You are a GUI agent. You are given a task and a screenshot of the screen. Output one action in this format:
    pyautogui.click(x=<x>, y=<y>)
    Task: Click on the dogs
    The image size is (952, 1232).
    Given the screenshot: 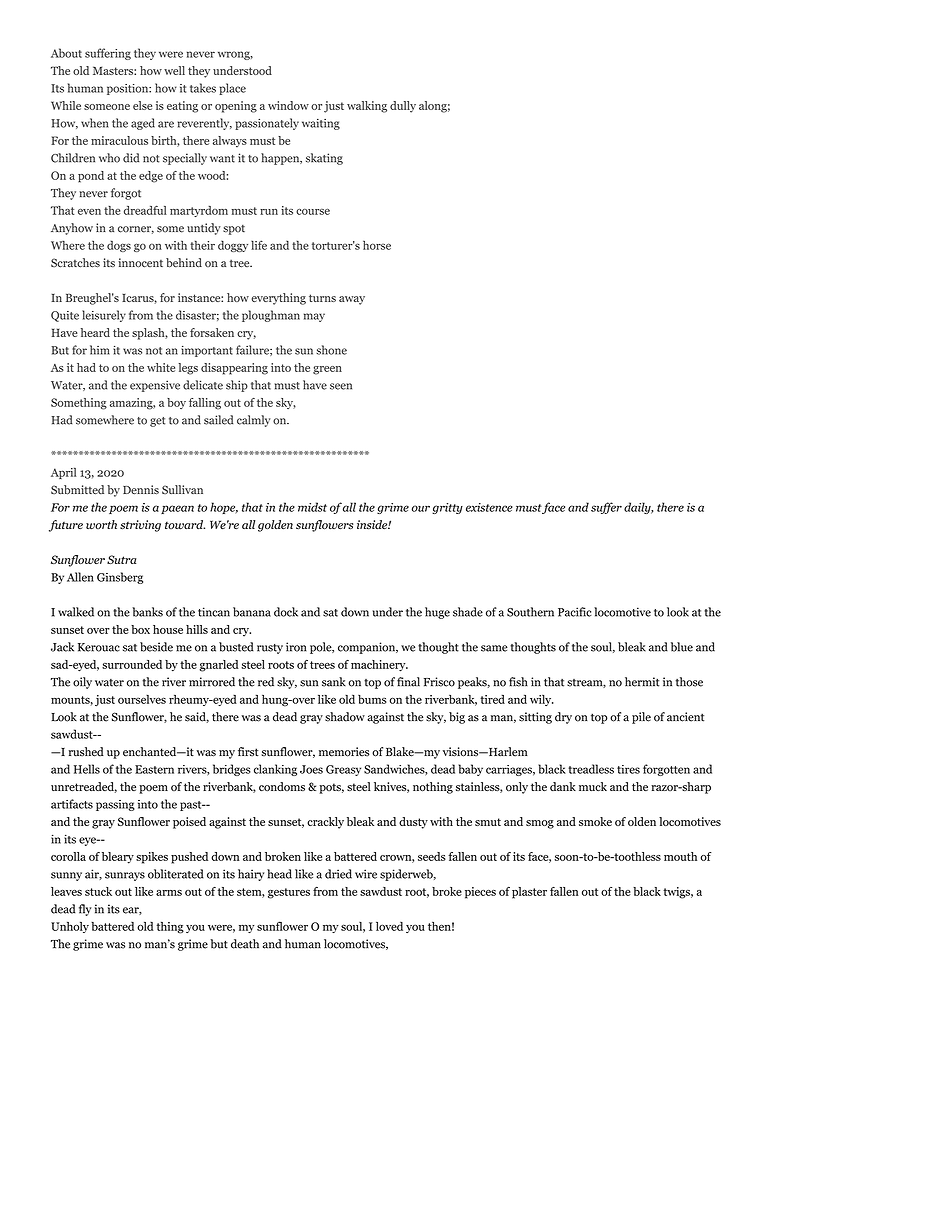 What is the action you would take?
    pyautogui.click(x=119, y=246)
